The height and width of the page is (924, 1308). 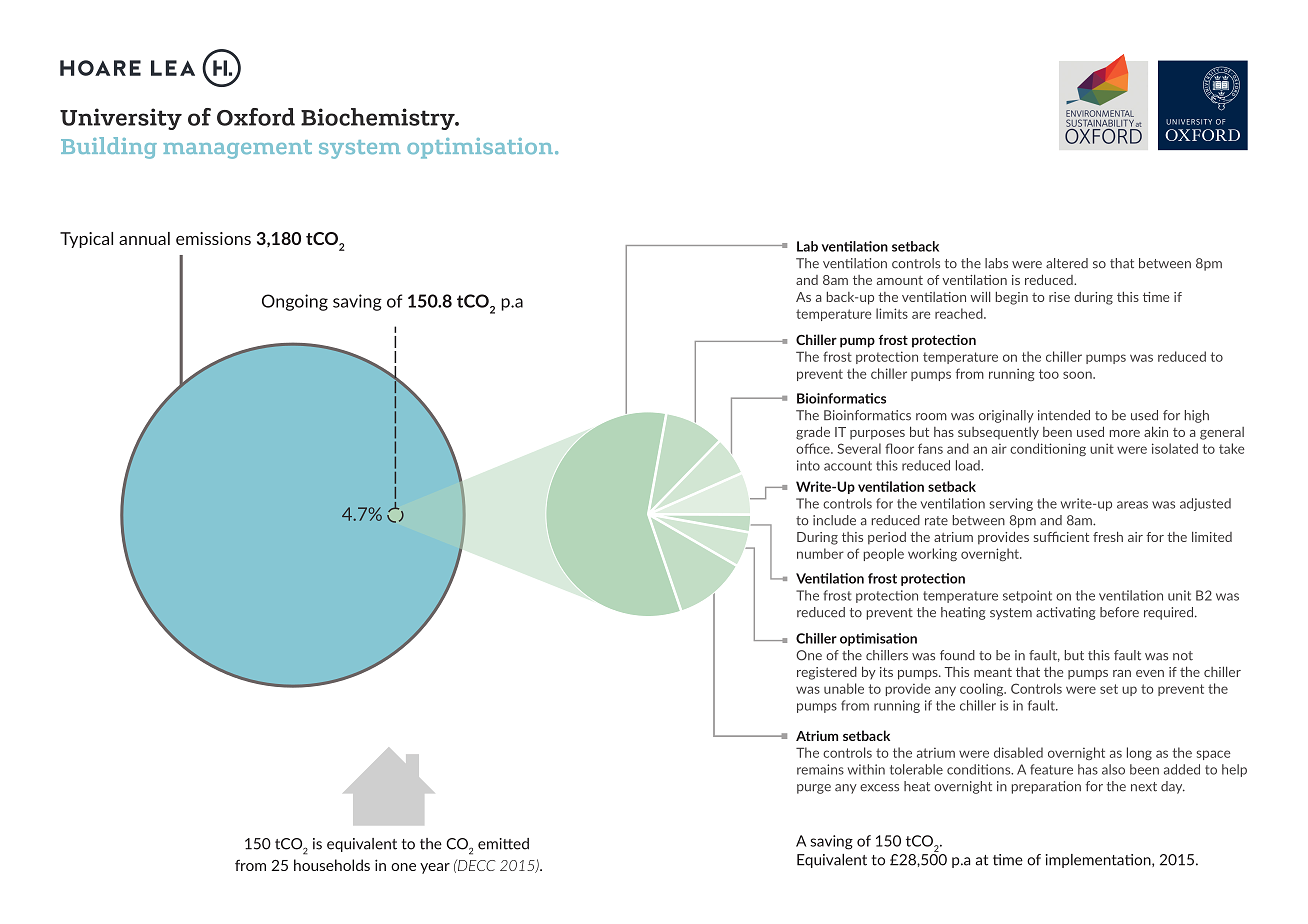 I want to click on emitted, so click(x=503, y=844).
